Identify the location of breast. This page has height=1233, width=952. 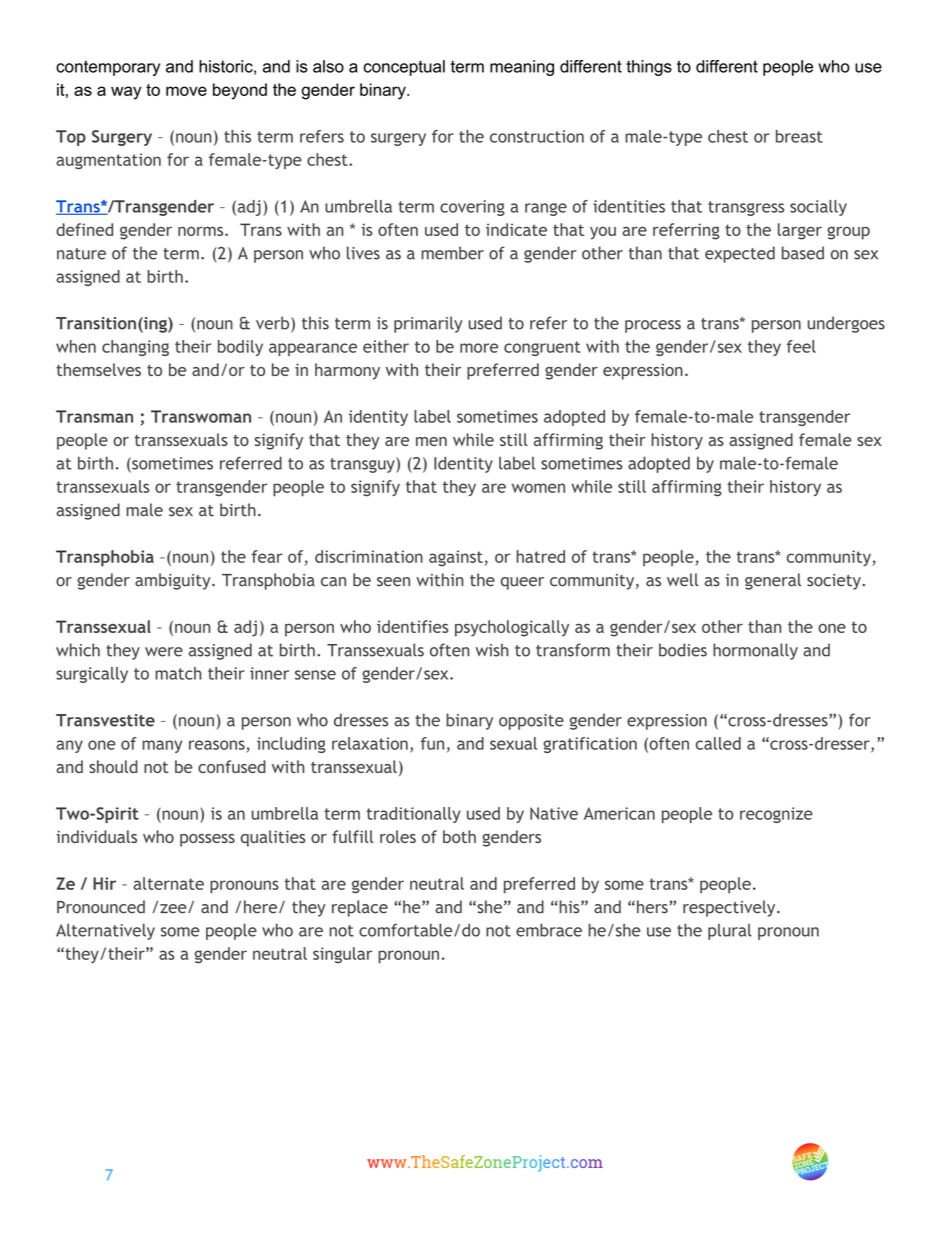
(799, 136).
